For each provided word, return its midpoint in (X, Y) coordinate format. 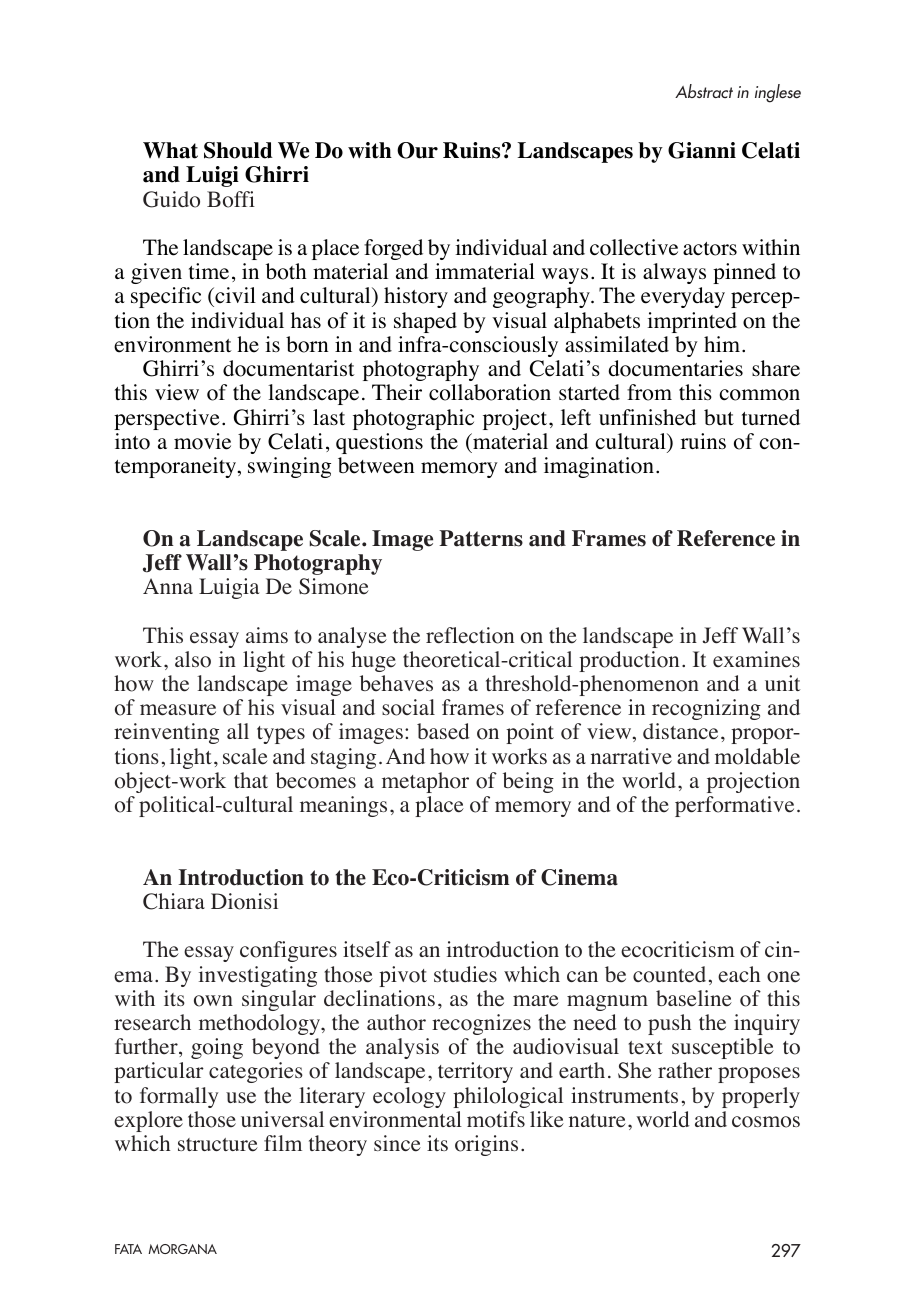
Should (238, 150)
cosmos (766, 1122)
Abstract (704, 91)
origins (486, 1145)
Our (417, 150)
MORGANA (182, 1249)
